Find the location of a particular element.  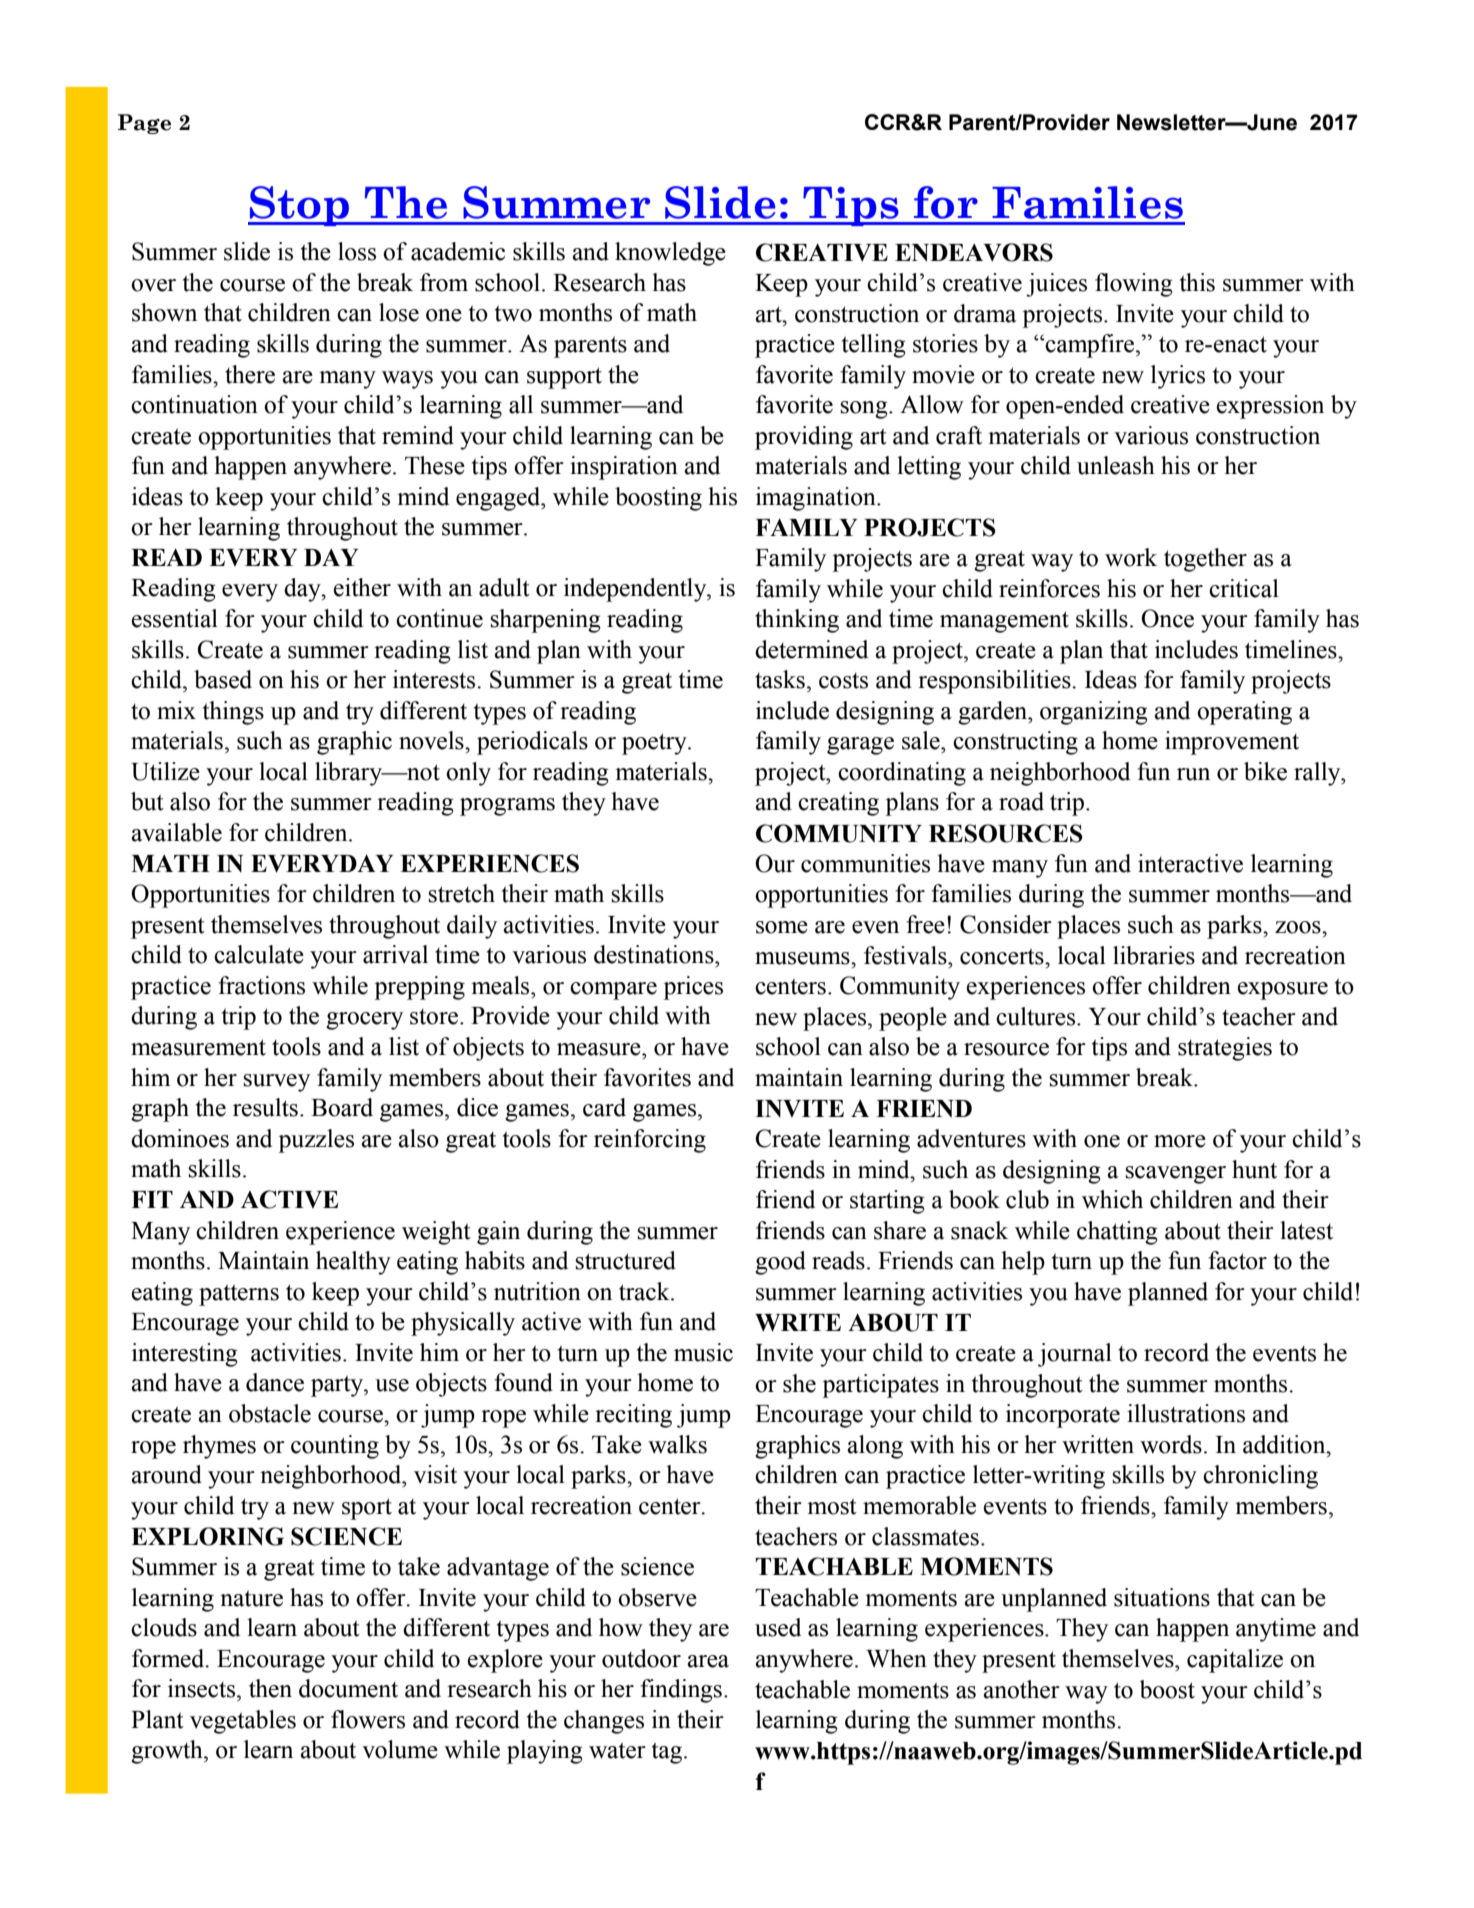

independently is located at coordinates (636, 590).
